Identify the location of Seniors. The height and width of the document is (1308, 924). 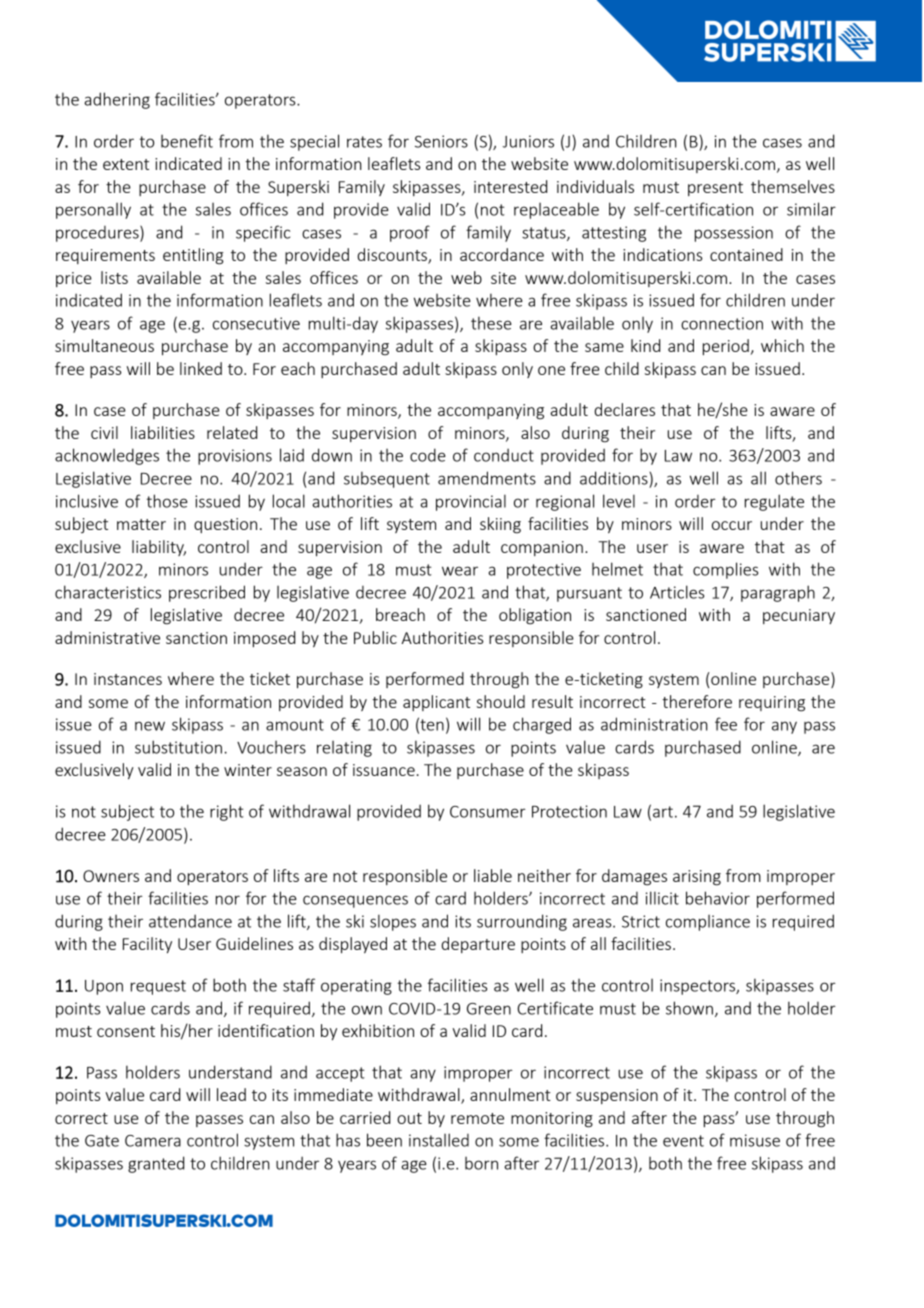
(441, 141).
